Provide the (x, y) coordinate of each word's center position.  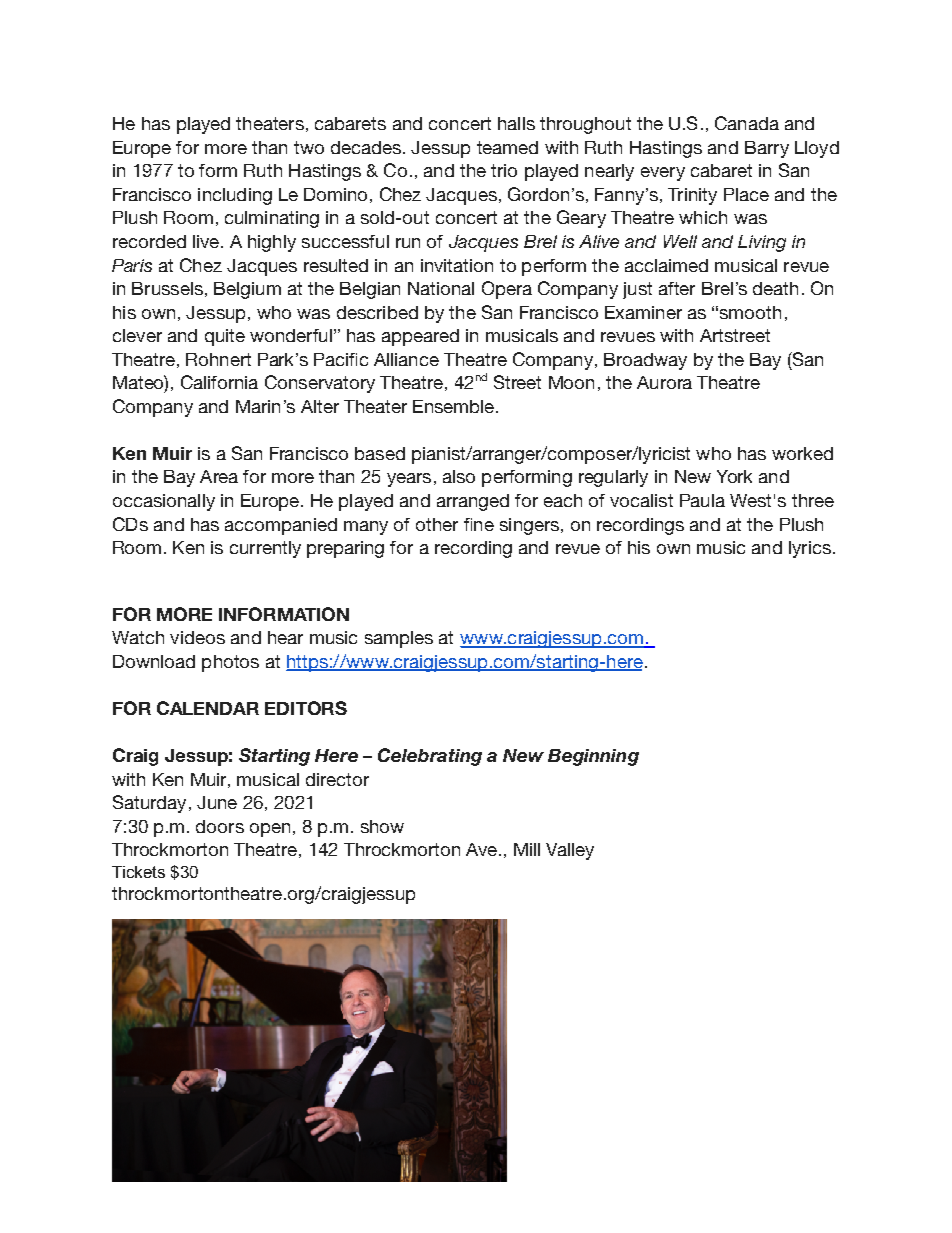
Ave (481, 849)
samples (399, 639)
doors (220, 826)
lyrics (810, 549)
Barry (767, 149)
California (219, 382)
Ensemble (453, 406)
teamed (507, 147)
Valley (570, 851)
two (309, 147)
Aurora (664, 382)
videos (197, 637)
